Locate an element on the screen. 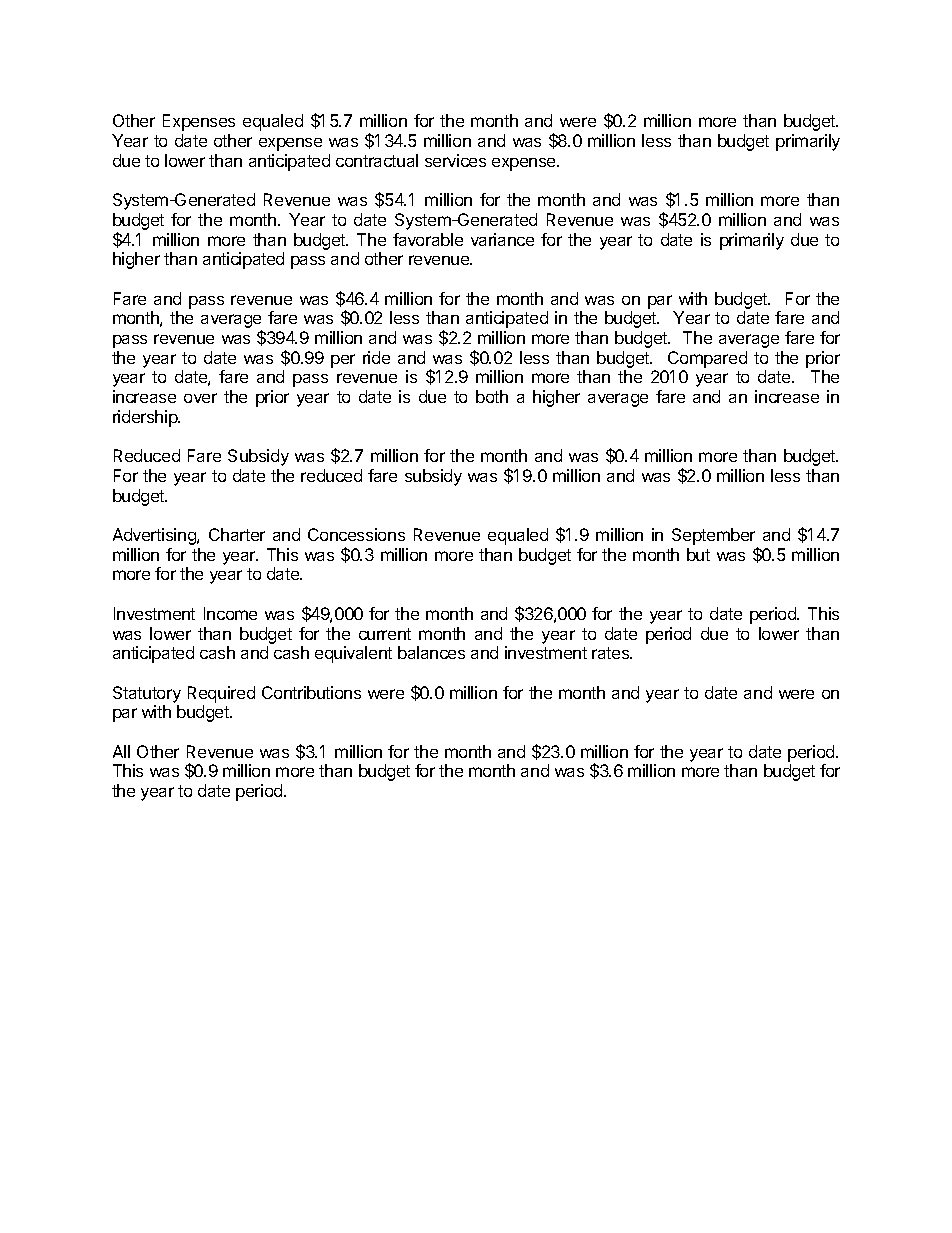  Concessions is located at coordinates (356, 534).
